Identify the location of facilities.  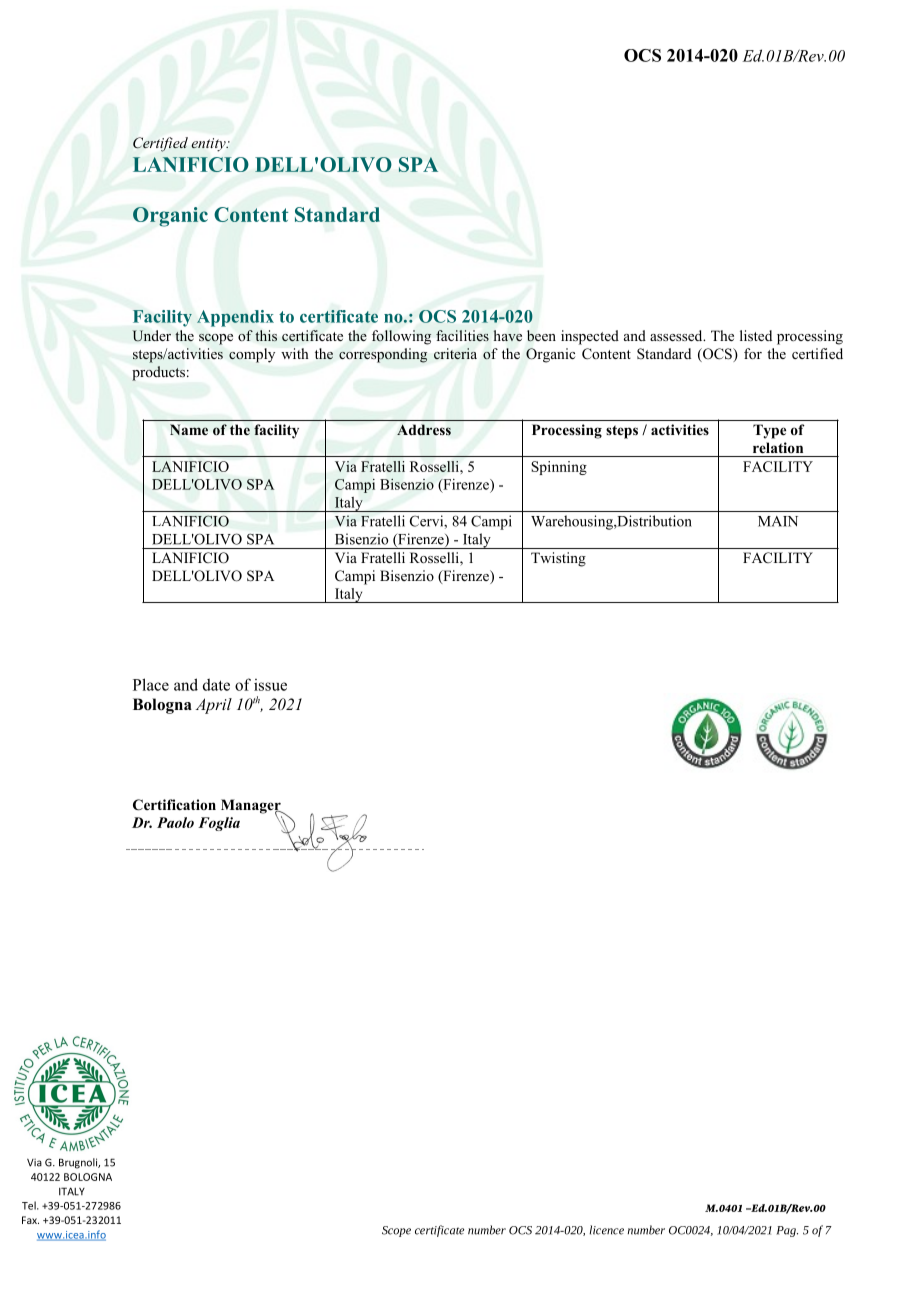
(462, 335).
